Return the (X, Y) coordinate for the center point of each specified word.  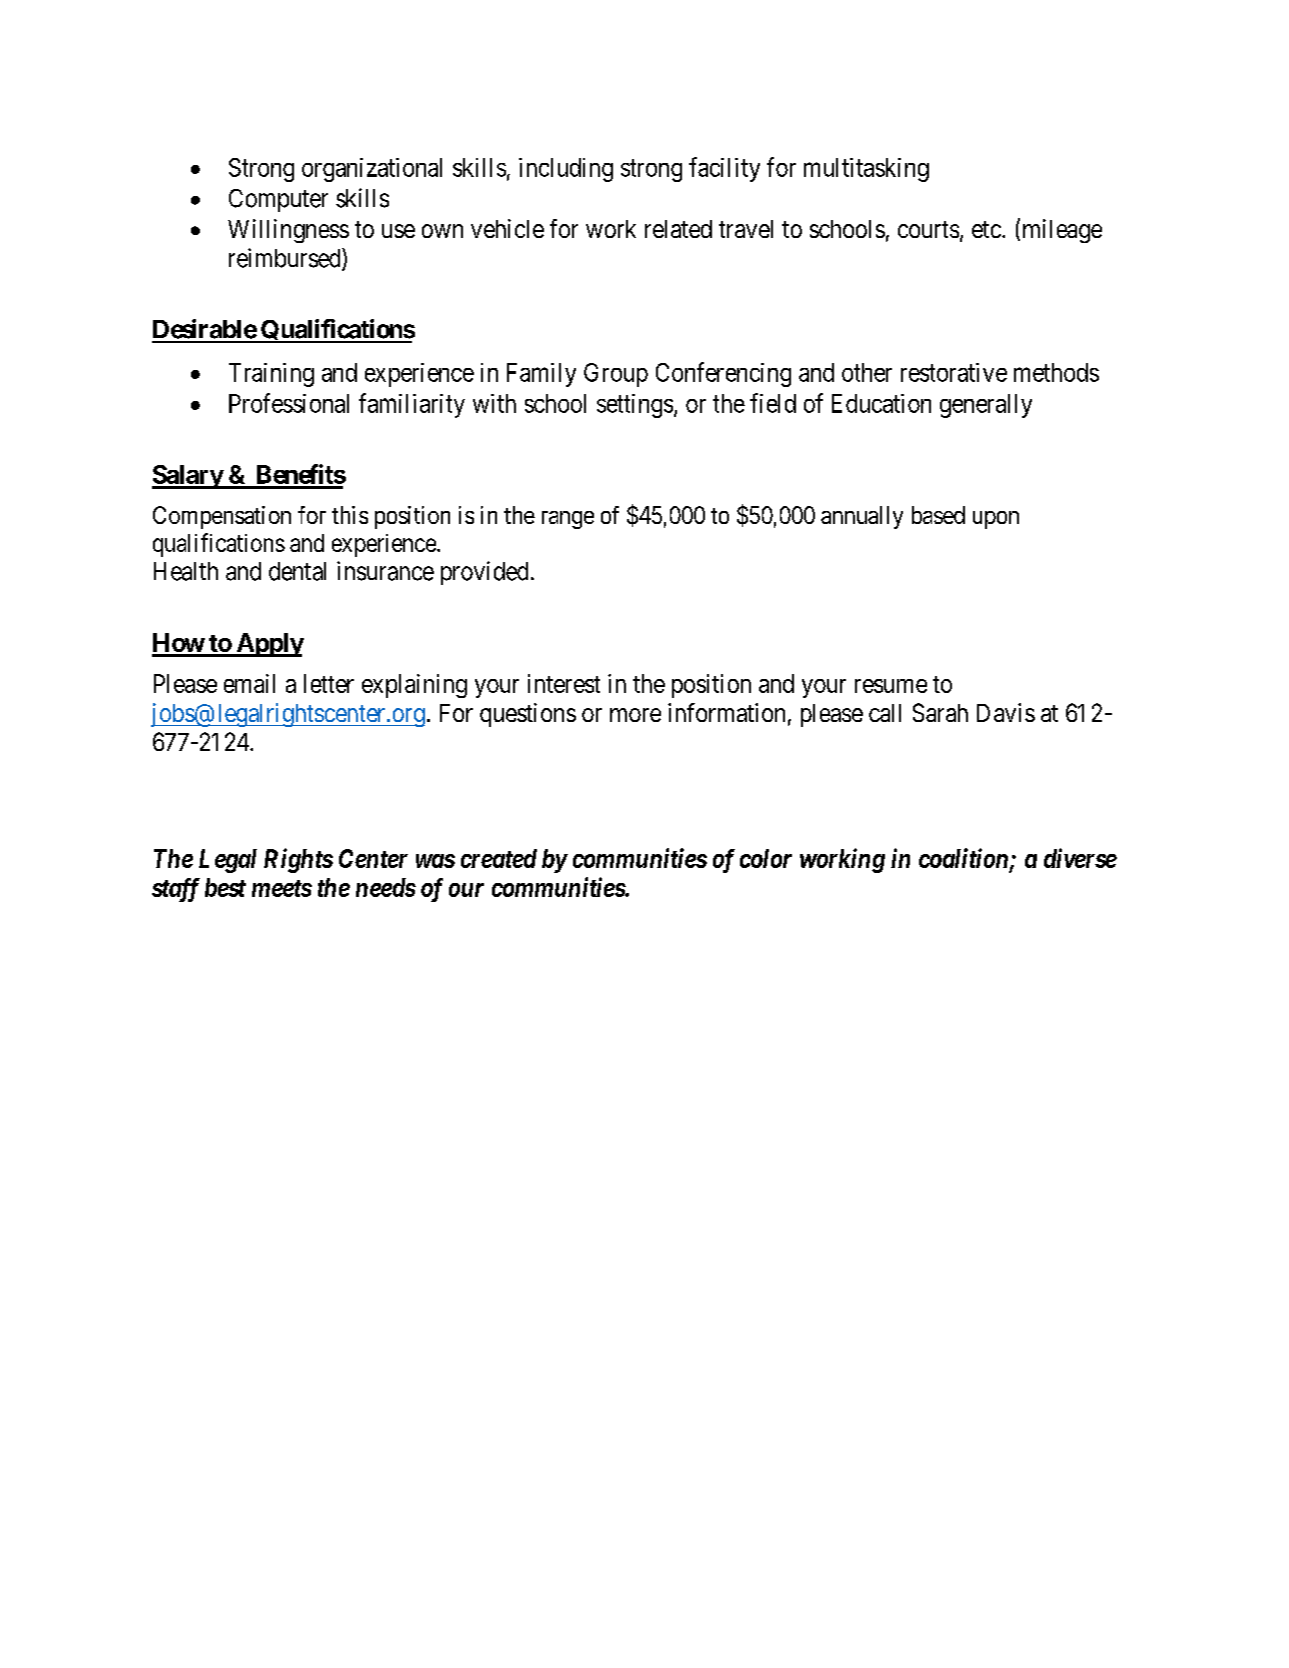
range (568, 520)
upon (996, 520)
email (249, 683)
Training (271, 375)
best (225, 887)
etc (986, 229)
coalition (963, 858)
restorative (954, 372)
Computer (278, 200)
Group (616, 375)
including (566, 170)
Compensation (222, 517)
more (635, 715)
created (499, 858)
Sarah (940, 712)
